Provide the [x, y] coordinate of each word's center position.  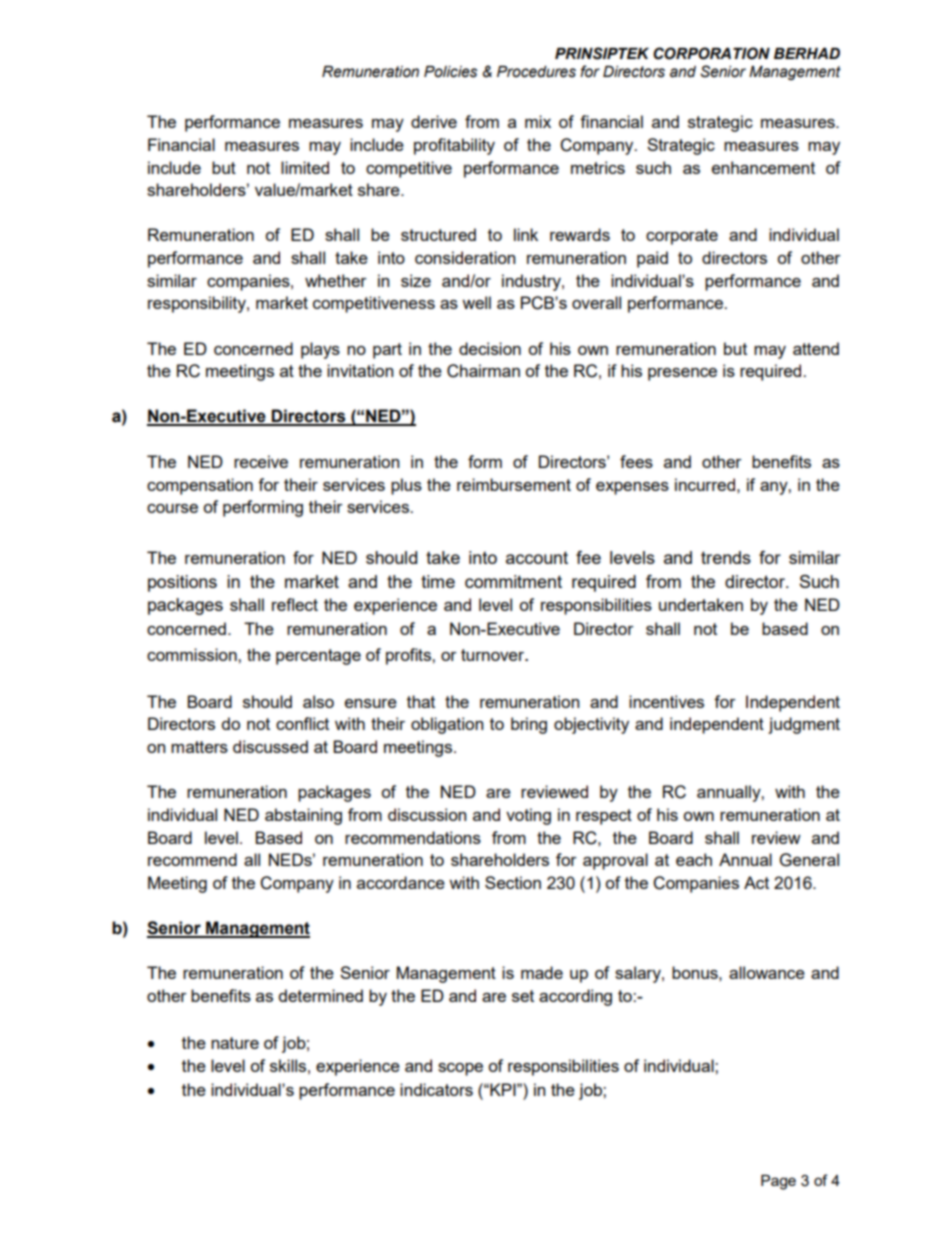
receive [261, 461]
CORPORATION [711, 53]
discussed [270, 746]
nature [235, 1043]
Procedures [536, 72]
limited [305, 167]
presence [682, 374]
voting [528, 816]
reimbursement [514, 484]
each [694, 859]
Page [778, 1182]
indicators [436, 1089]
